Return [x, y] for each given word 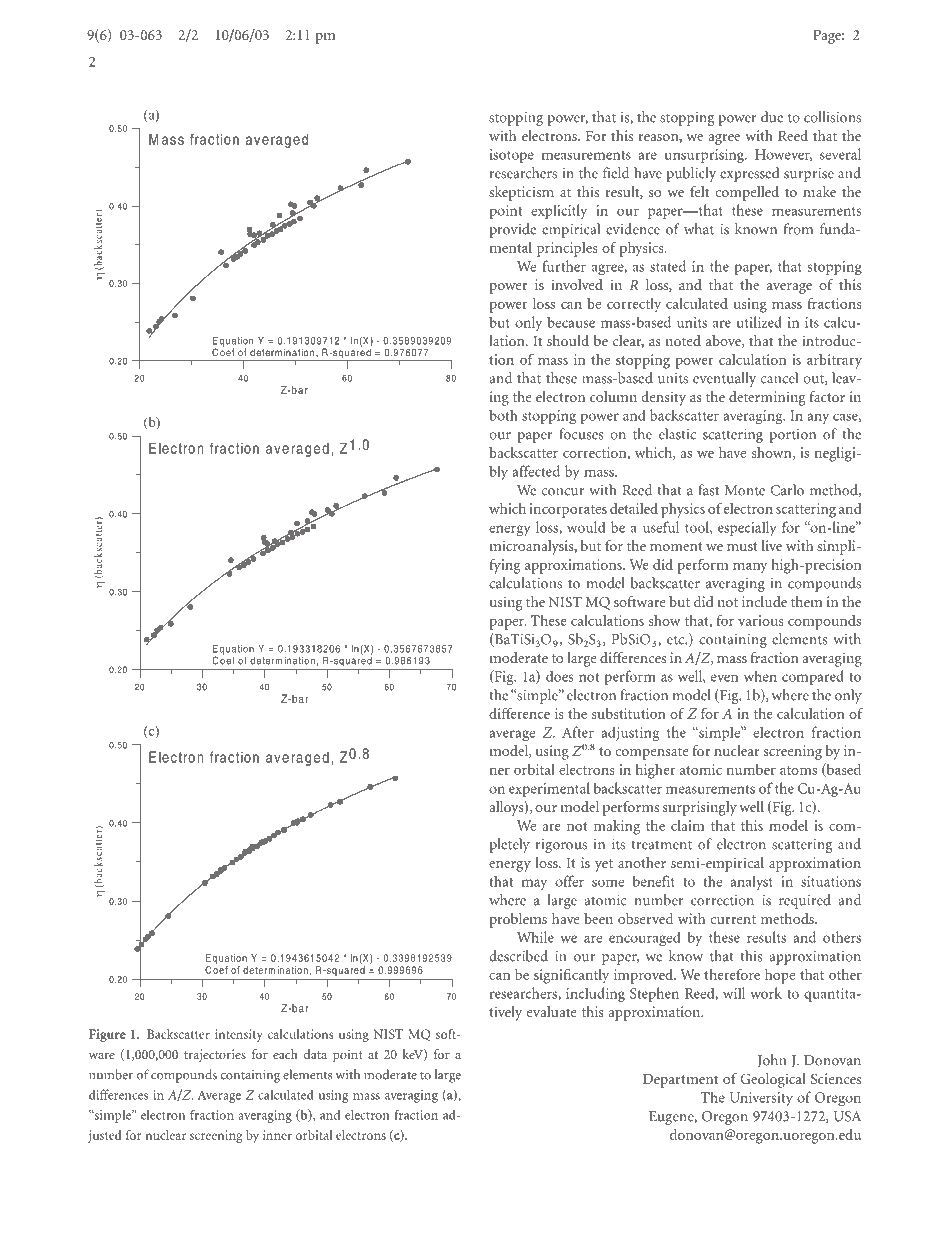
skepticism [521, 193]
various [761, 620]
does [560, 676]
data [315, 1054]
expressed [749, 174]
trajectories [215, 1055]
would [586, 527]
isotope [512, 156]
